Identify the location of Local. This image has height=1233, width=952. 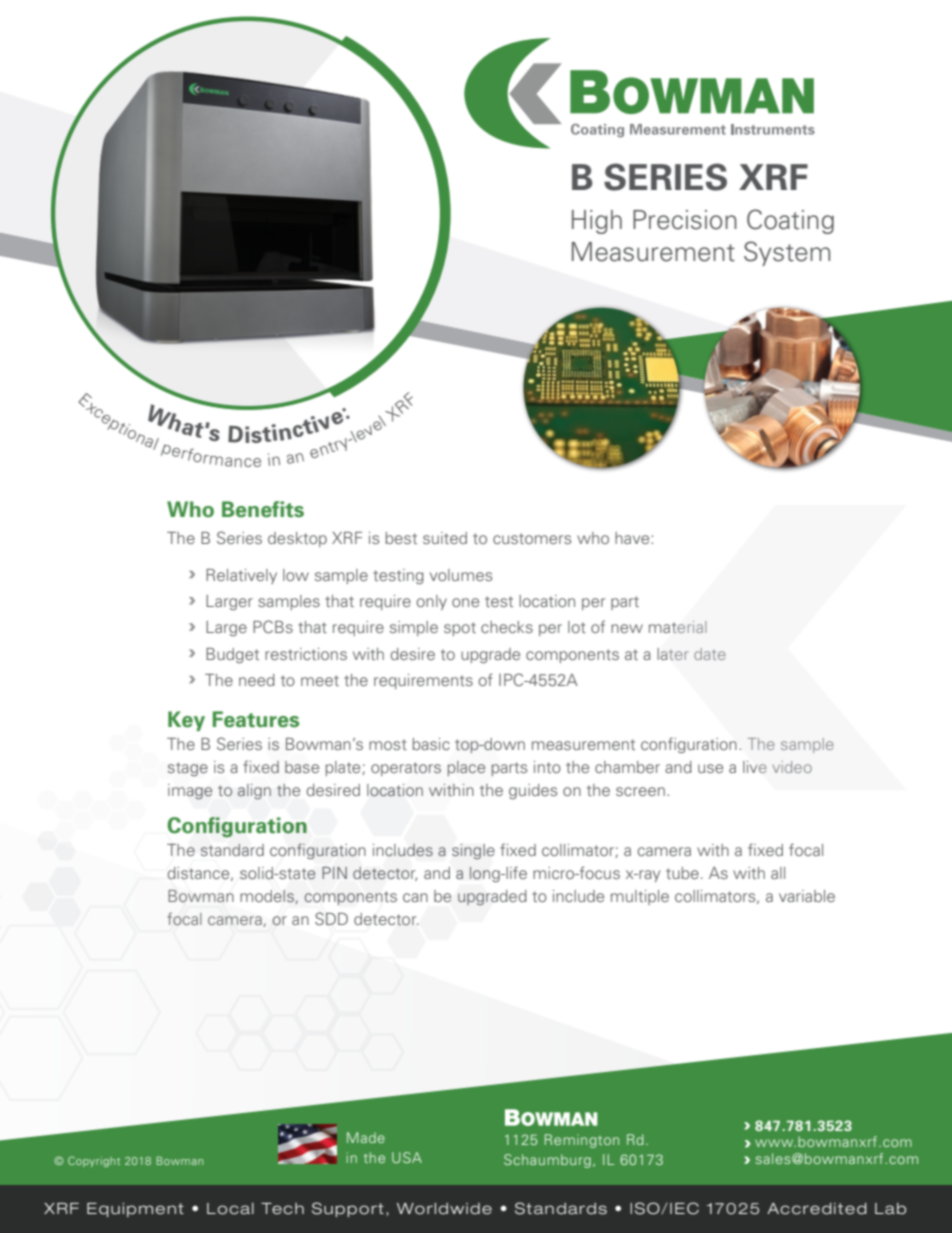
(230, 1209).
